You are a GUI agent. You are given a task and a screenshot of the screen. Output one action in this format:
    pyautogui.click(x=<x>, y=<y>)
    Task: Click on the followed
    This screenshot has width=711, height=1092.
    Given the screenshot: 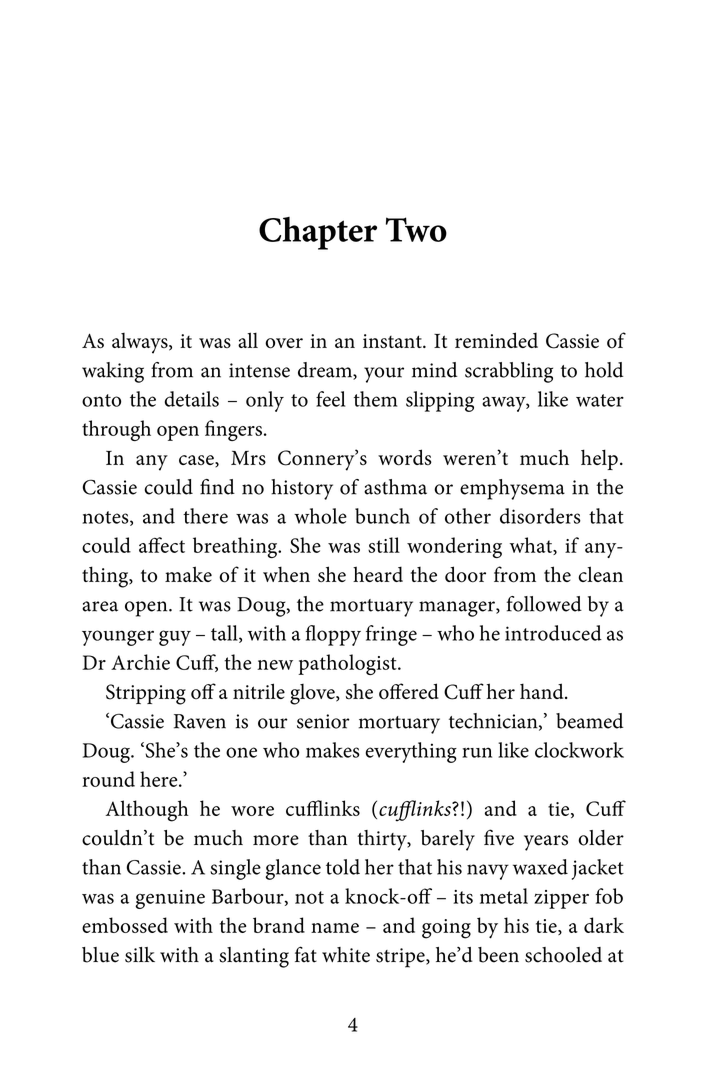 What is the action you would take?
    pyautogui.click(x=544, y=604)
